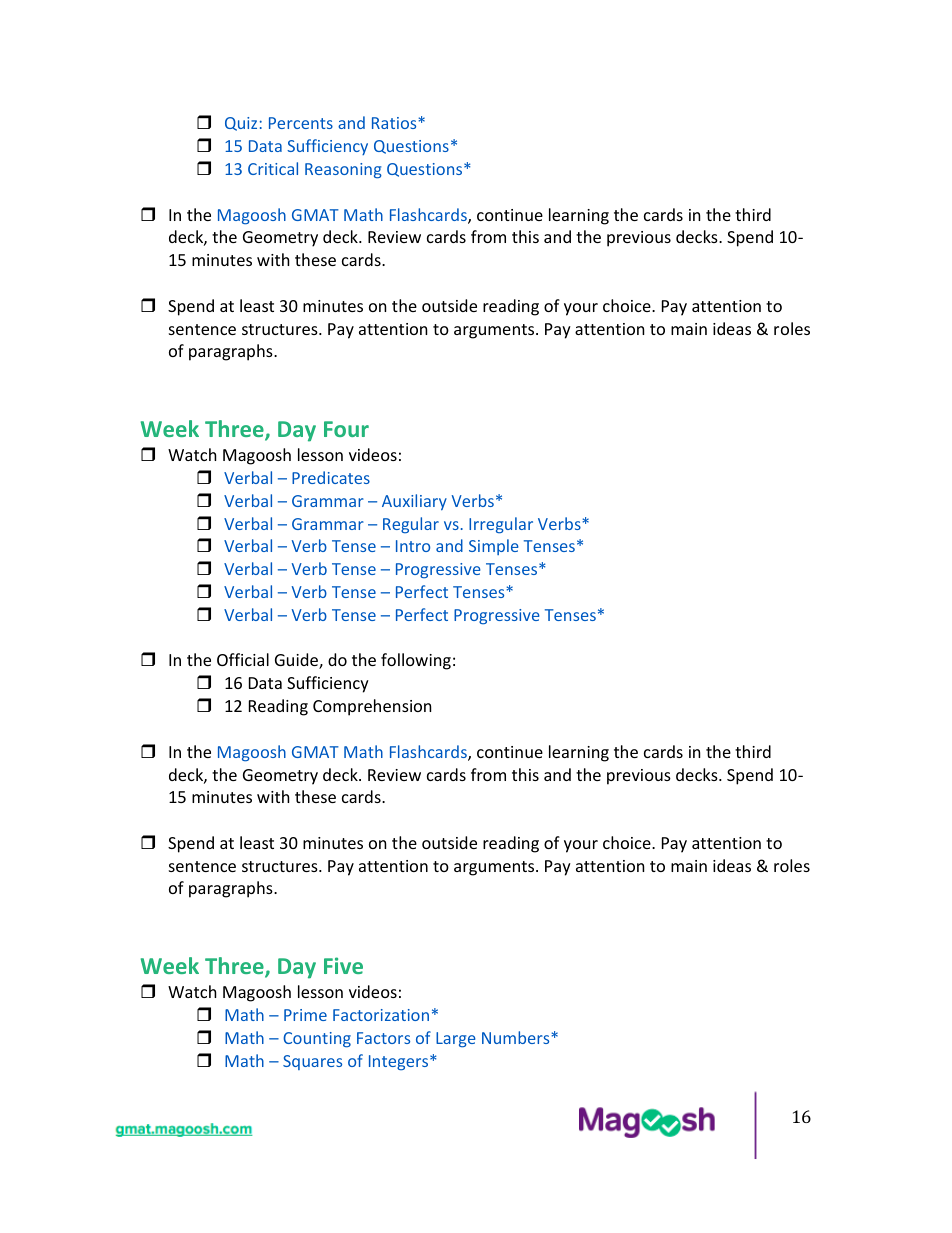 This image has width=952, height=1233. Describe the element at coordinates (383, 1038) in the image. I see `Factors` at that location.
